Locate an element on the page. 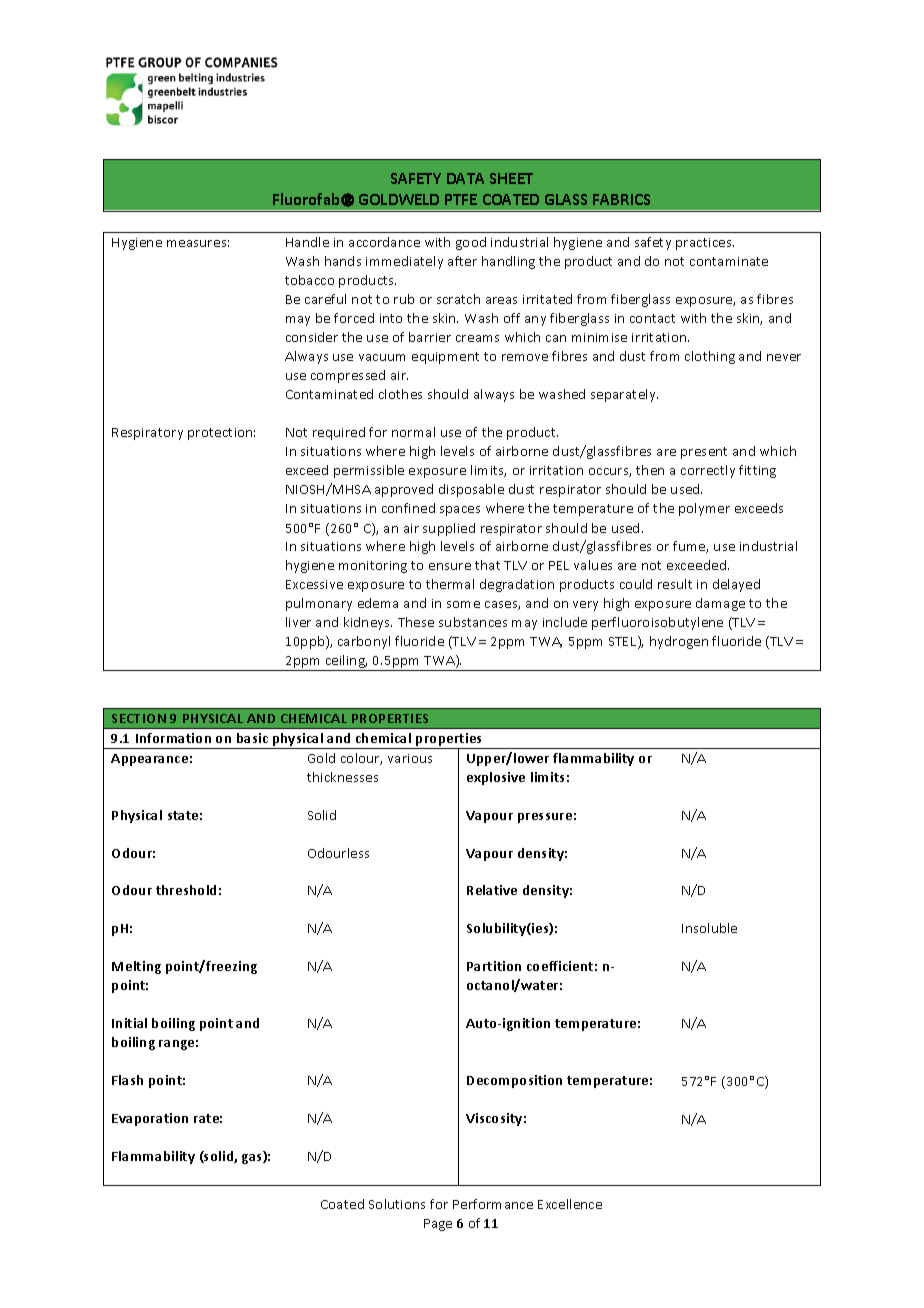 The image size is (924, 1308). Insoluble is located at coordinates (709, 928).
